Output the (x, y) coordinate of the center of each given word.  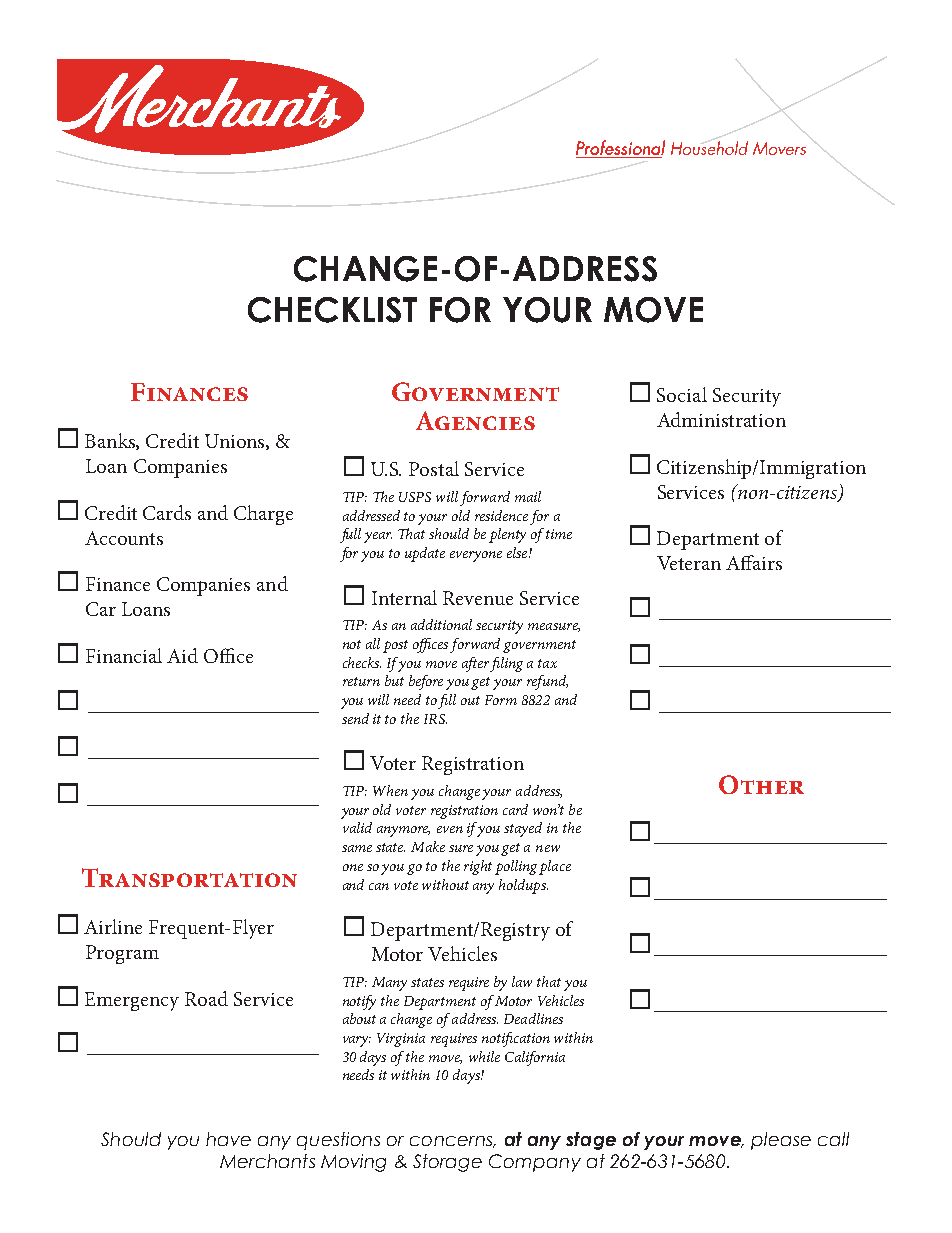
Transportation (189, 877)
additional (441, 624)
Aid (182, 655)
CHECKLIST (332, 310)
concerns (452, 1142)
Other (761, 784)
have (228, 1139)
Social (682, 394)
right (478, 867)
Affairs (754, 562)
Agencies (475, 420)
